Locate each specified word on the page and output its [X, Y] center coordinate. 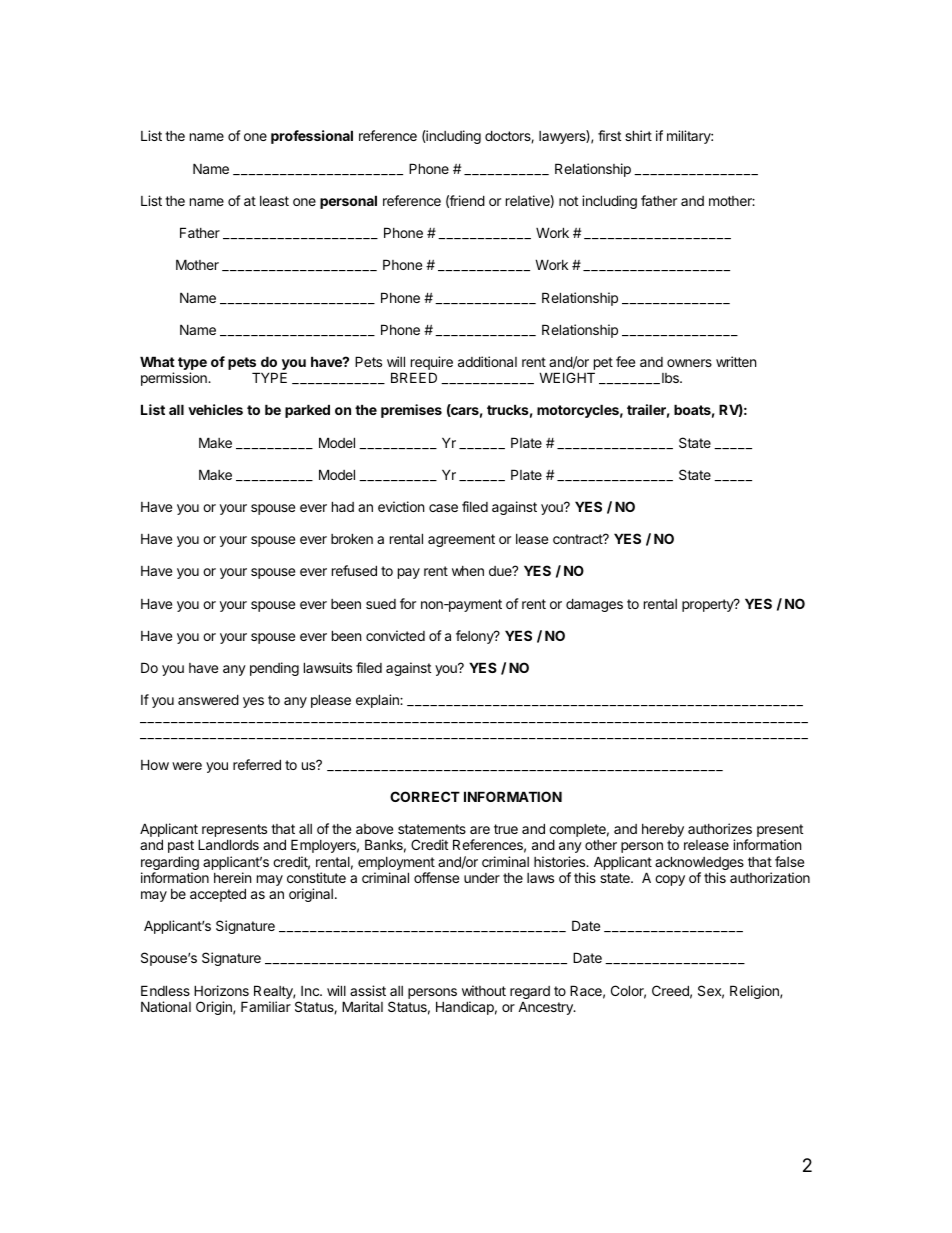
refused [354, 570]
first [609, 135]
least [274, 201]
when [468, 571]
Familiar [266, 1006]
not [568, 201]
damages [594, 605]
